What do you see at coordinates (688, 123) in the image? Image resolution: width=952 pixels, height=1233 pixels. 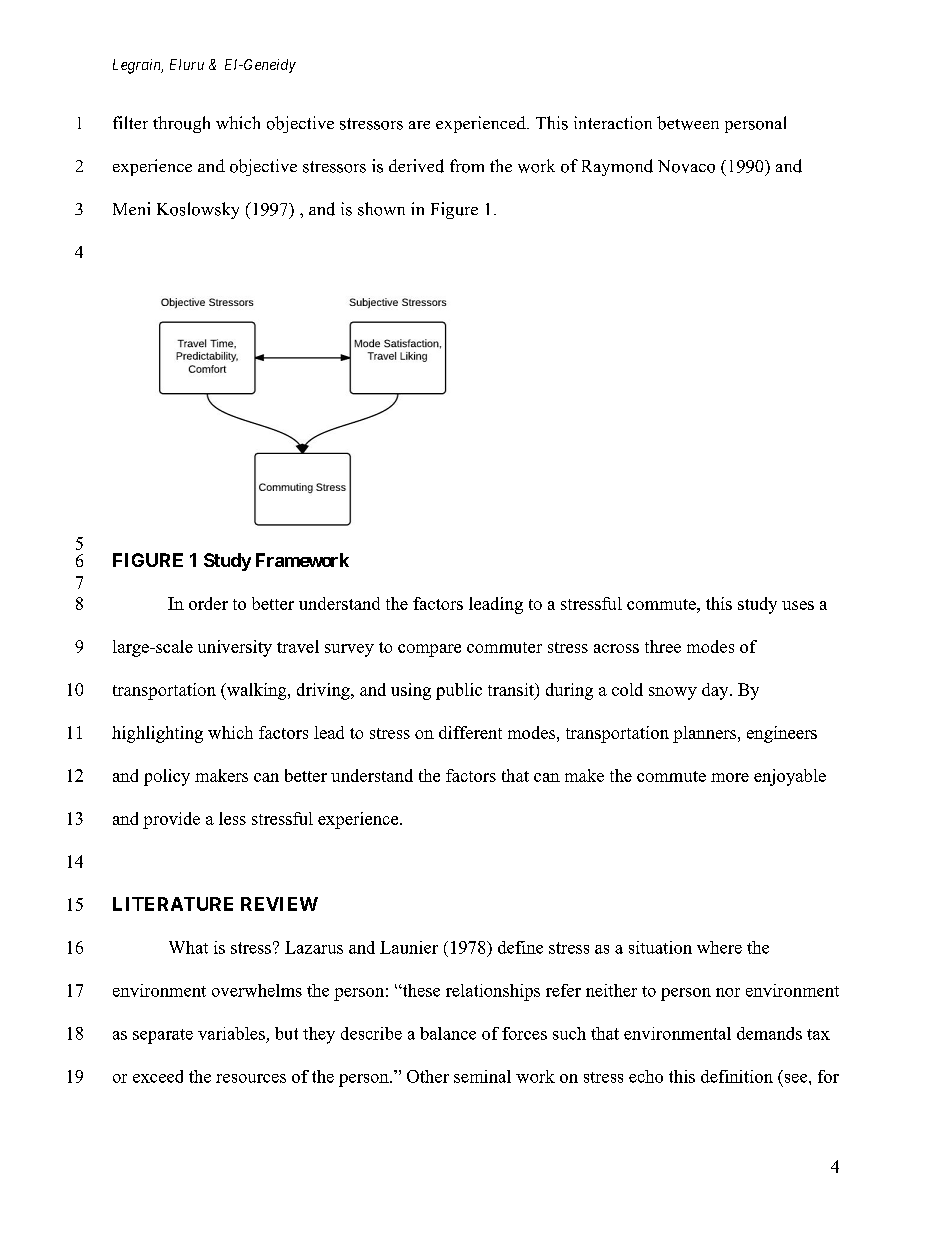 I see `between` at bounding box center [688, 123].
